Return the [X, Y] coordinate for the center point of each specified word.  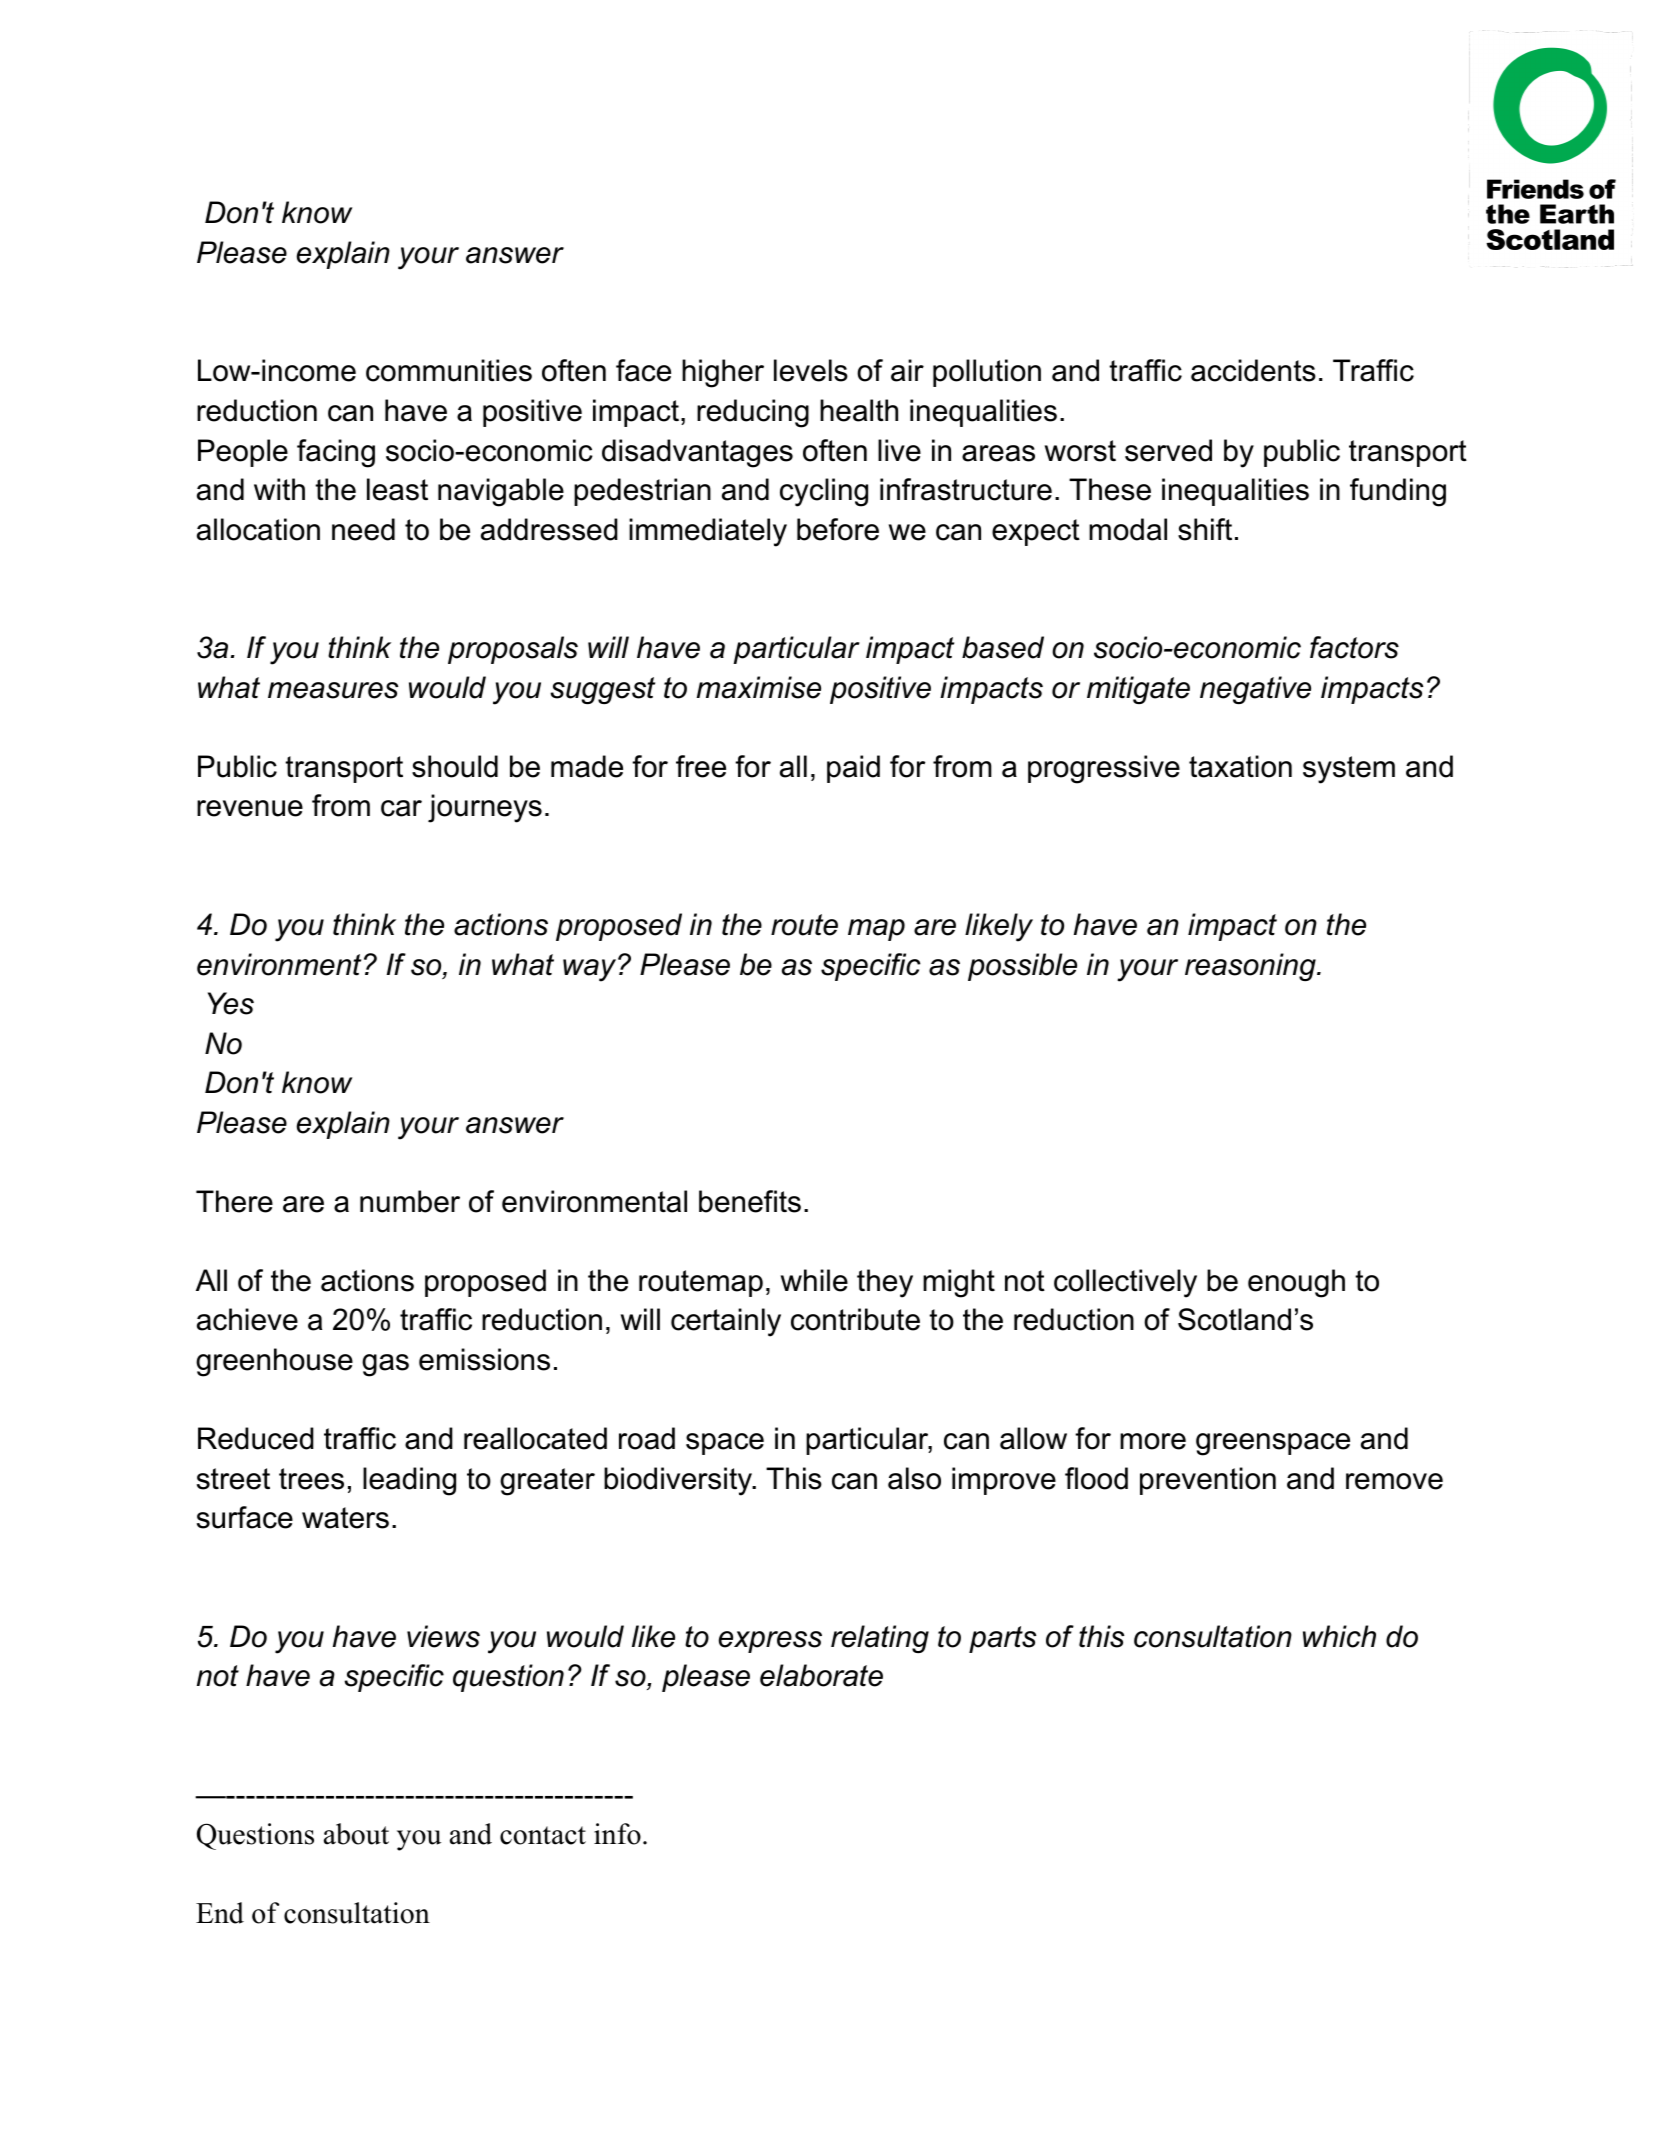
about [356, 1834]
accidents [1253, 370]
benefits [750, 1201]
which [1339, 1636]
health [859, 410]
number [410, 1201]
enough [1296, 1283]
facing [336, 453]
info [617, 1834]
